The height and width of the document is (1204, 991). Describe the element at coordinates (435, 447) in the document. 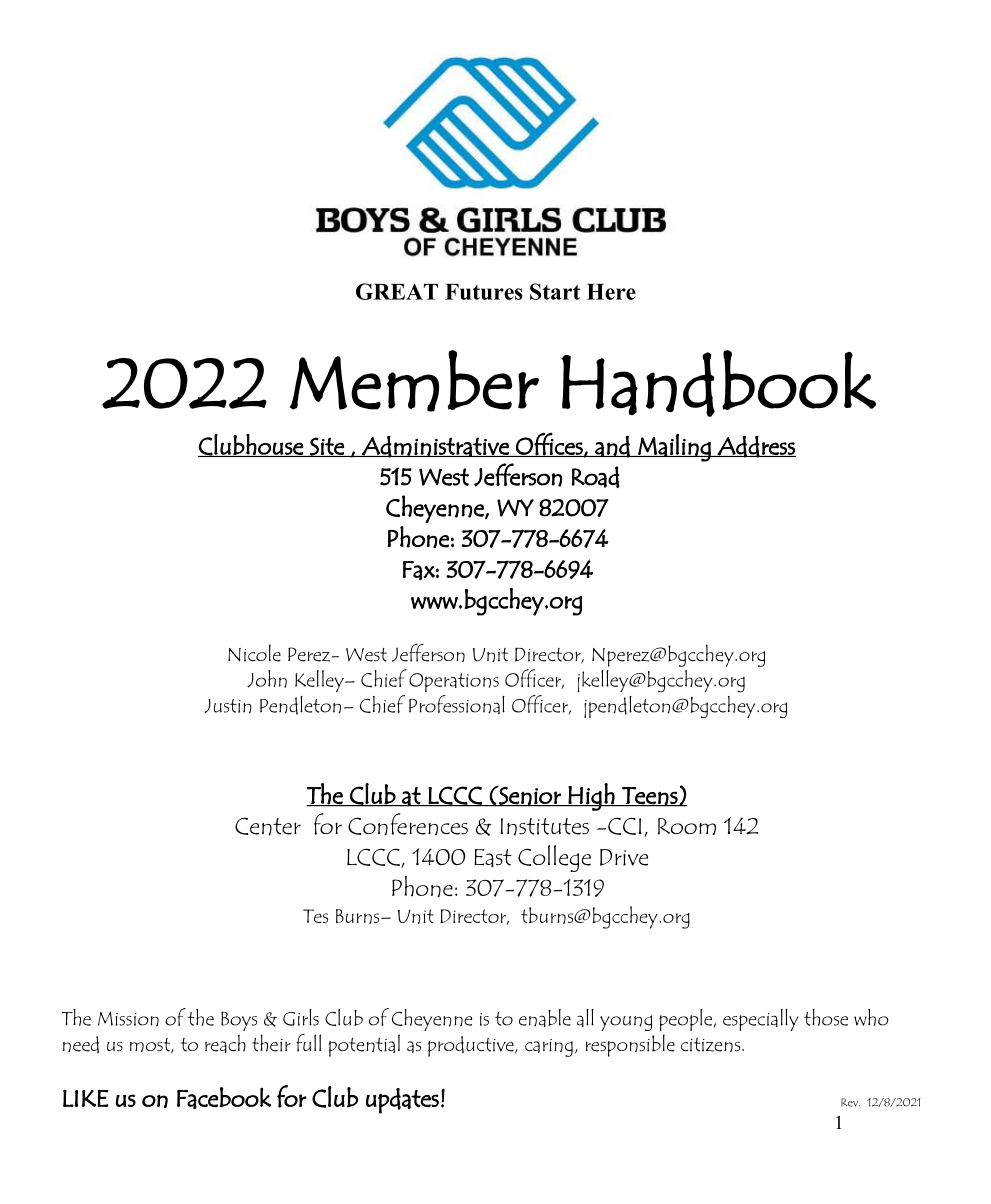

I see `Administrative` at that location.
